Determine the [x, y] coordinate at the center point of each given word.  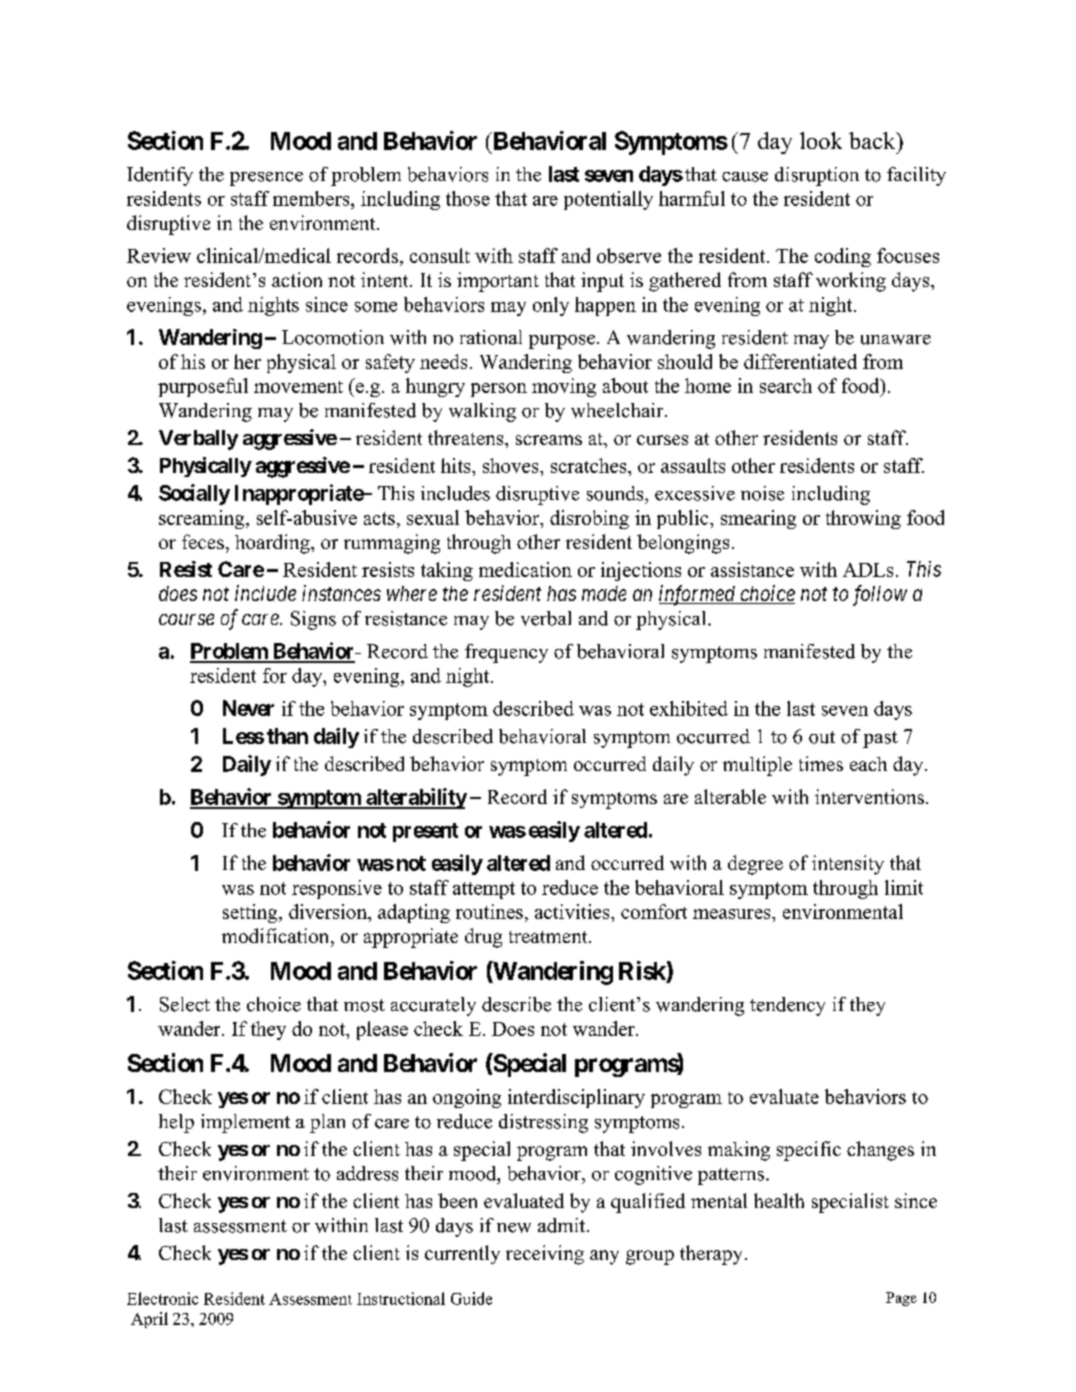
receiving [545, 1255]
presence [266, 179]
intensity [848, 865]
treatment [549, 937]
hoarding [273, 544]
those [468, 198]
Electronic [162, 1298]
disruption [817, 176]
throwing [863, 519]
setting [251, 913]
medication [525, 569]
